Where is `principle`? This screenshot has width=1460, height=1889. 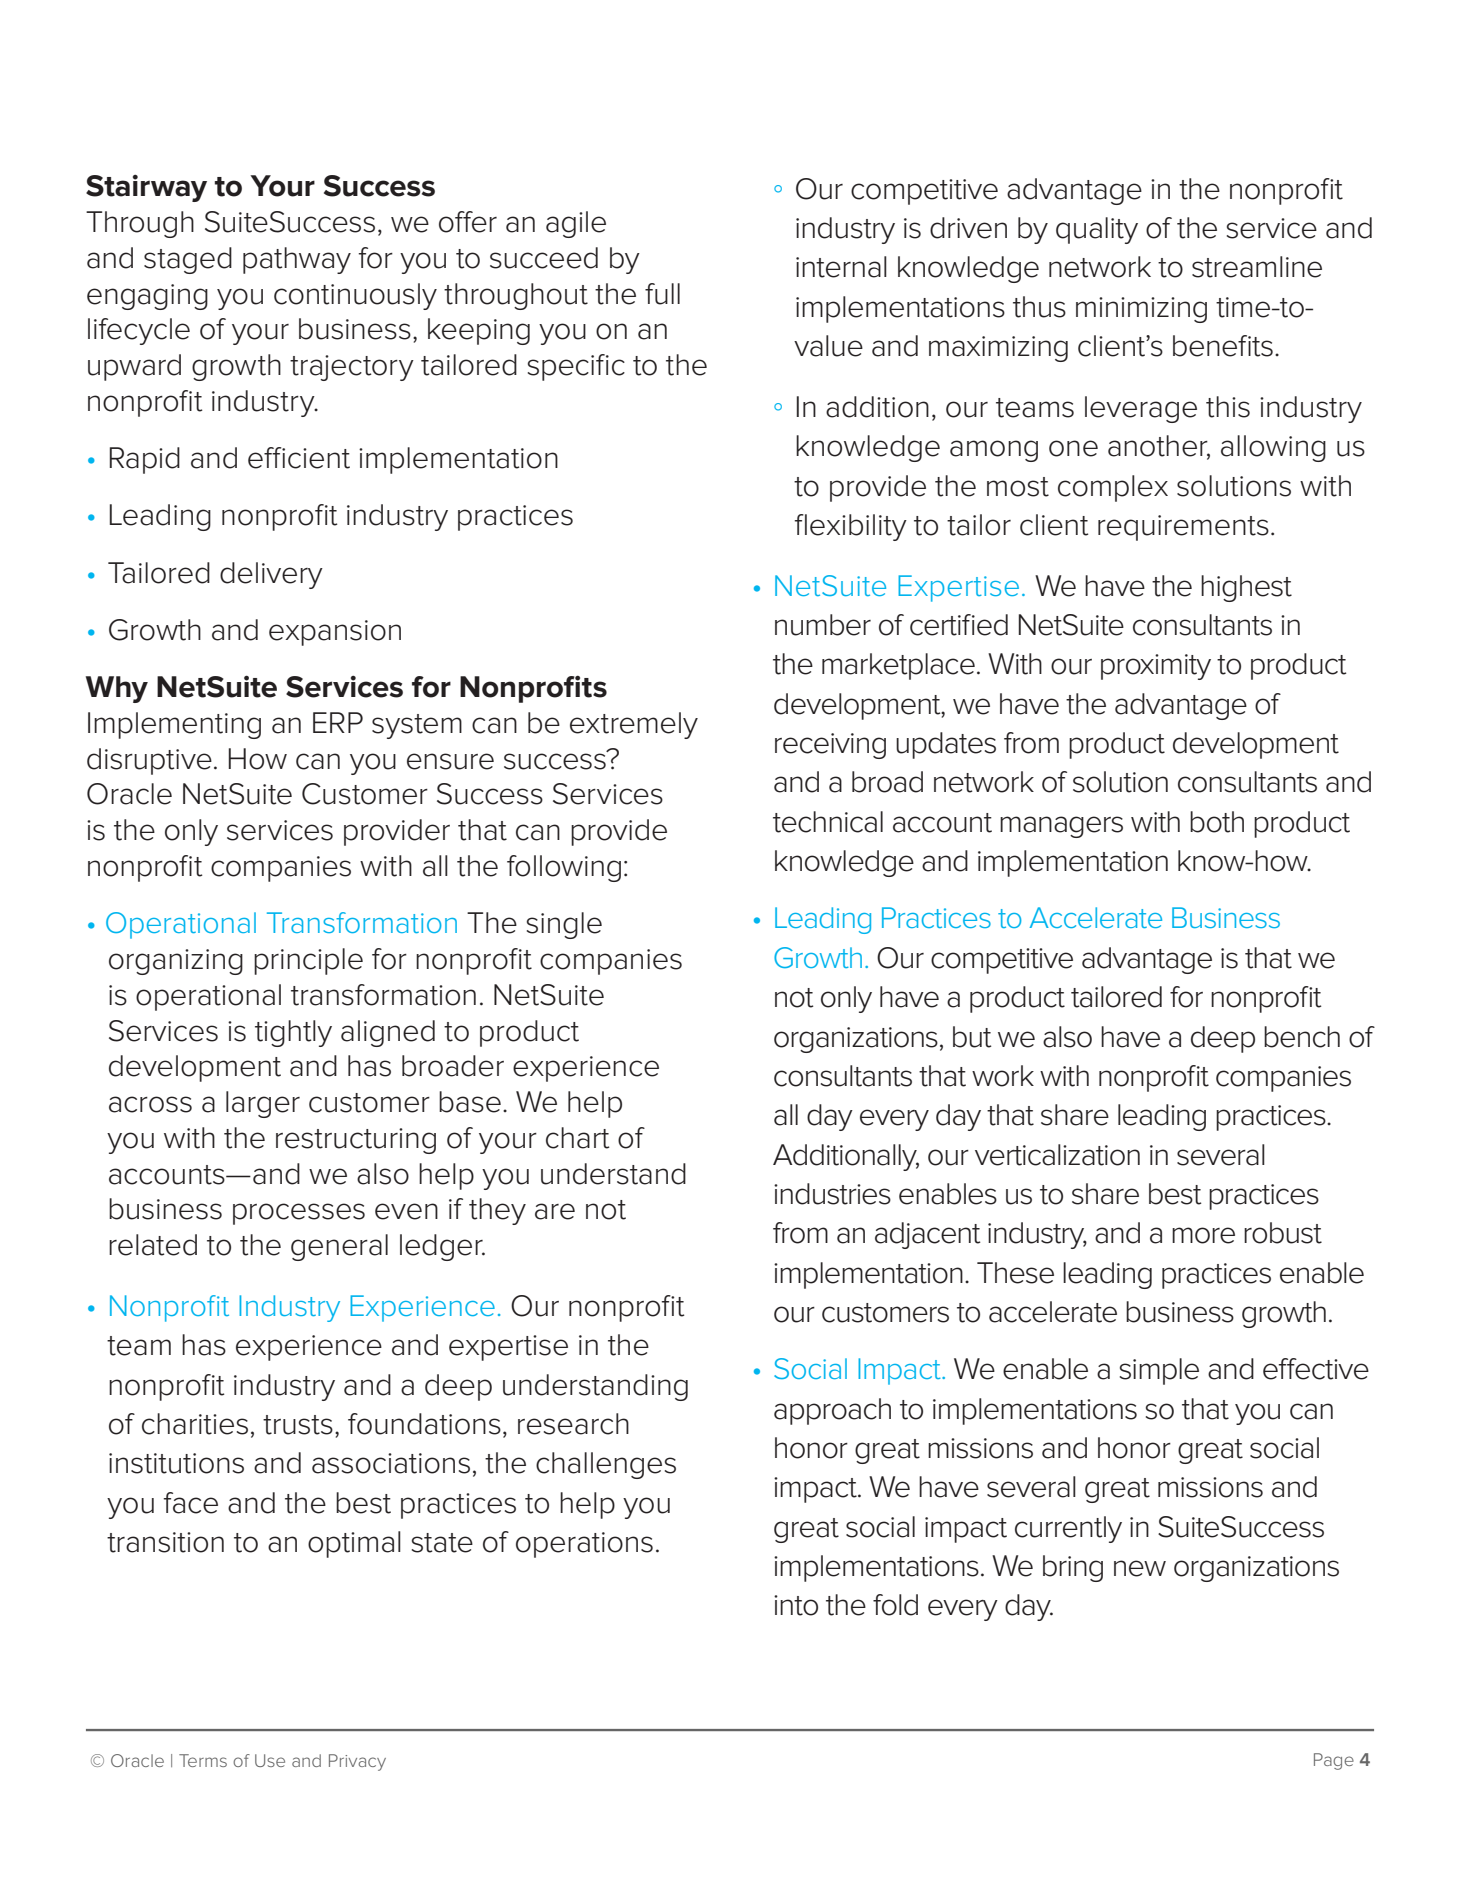
principle is located at coordinates (308, 961).
